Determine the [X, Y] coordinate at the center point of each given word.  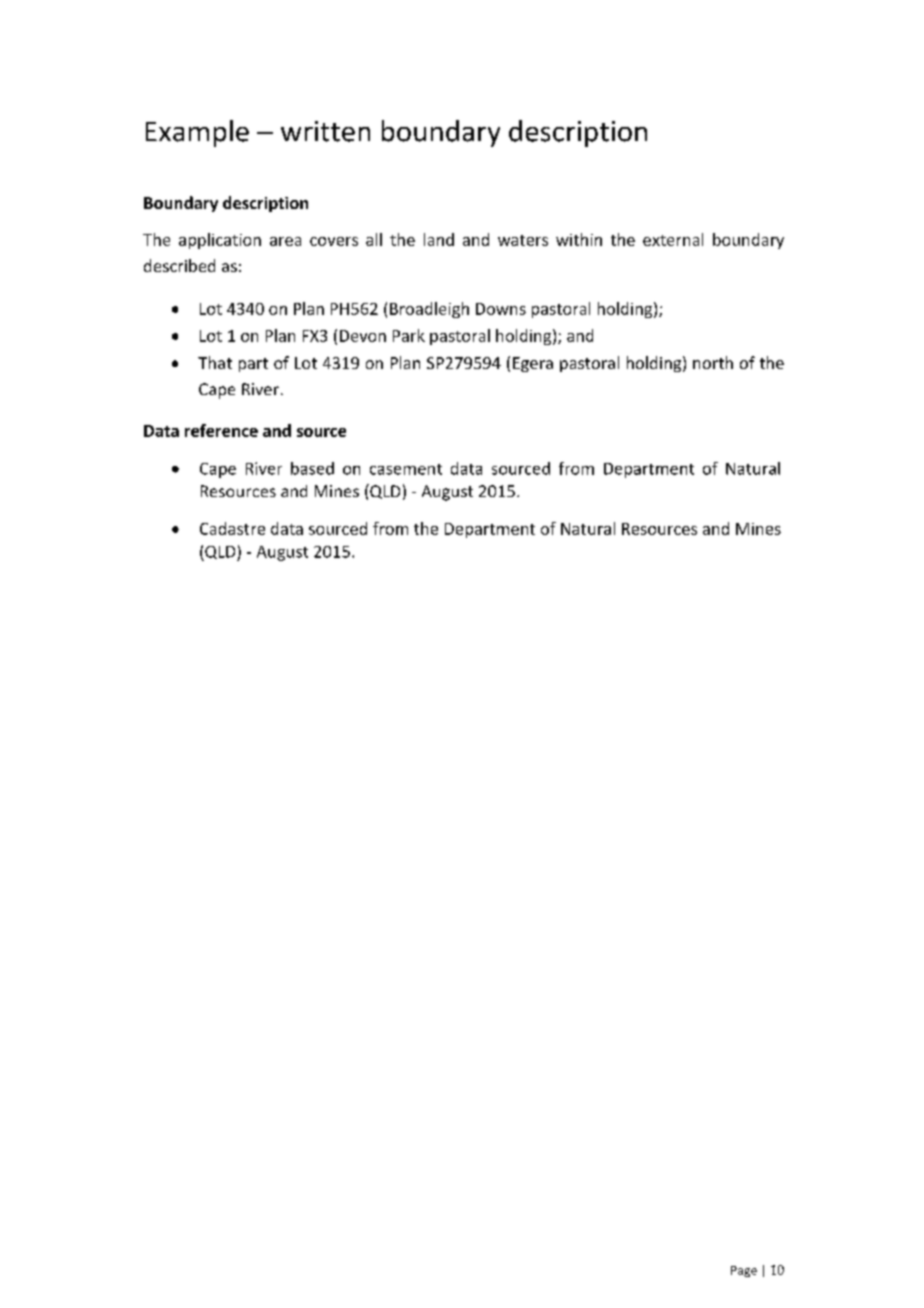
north [713, 362]
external [673, 239]
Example [197, 133]
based [312, 468]
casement [406, 469]
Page [744, 1271]
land [439, 239]
